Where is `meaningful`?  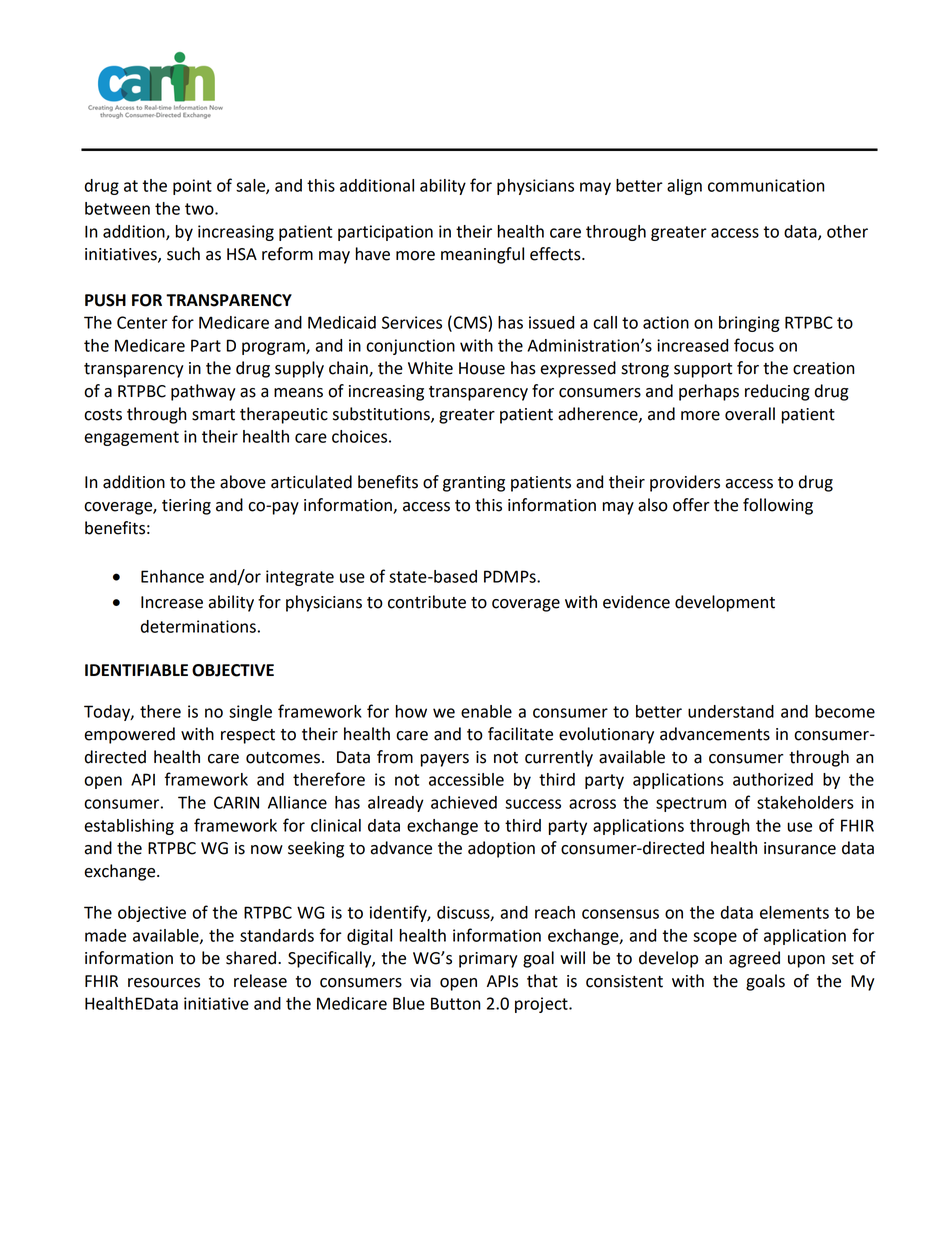
meaningful is located at coordinates (482, 255).
